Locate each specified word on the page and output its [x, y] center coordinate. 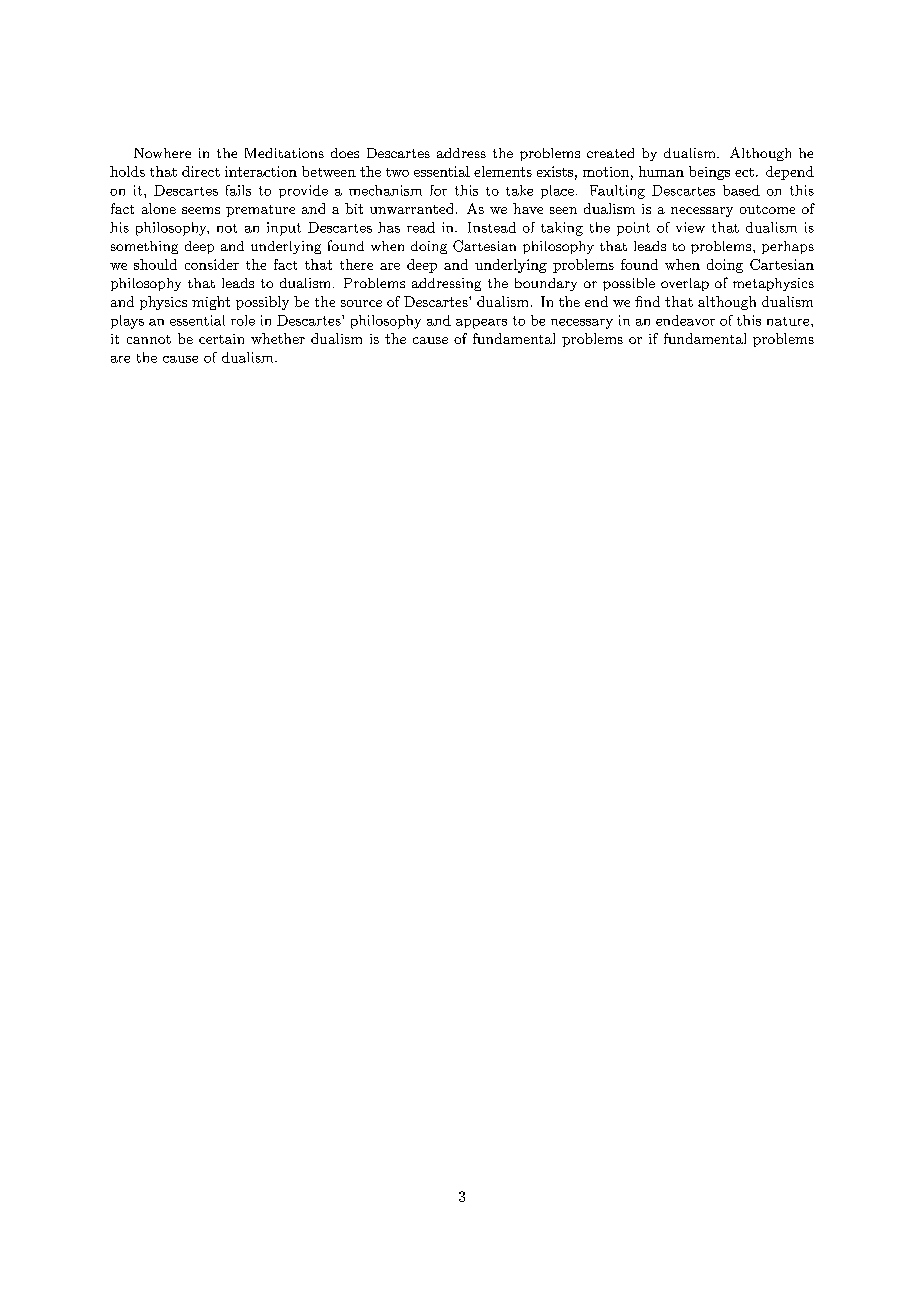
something [144, 247]
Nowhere [162, 153]
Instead [492, 227]
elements [503, 171]
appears [481, 324]
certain [221, 339]
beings [709, 173]
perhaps [788, 247]
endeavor [685, 320]
